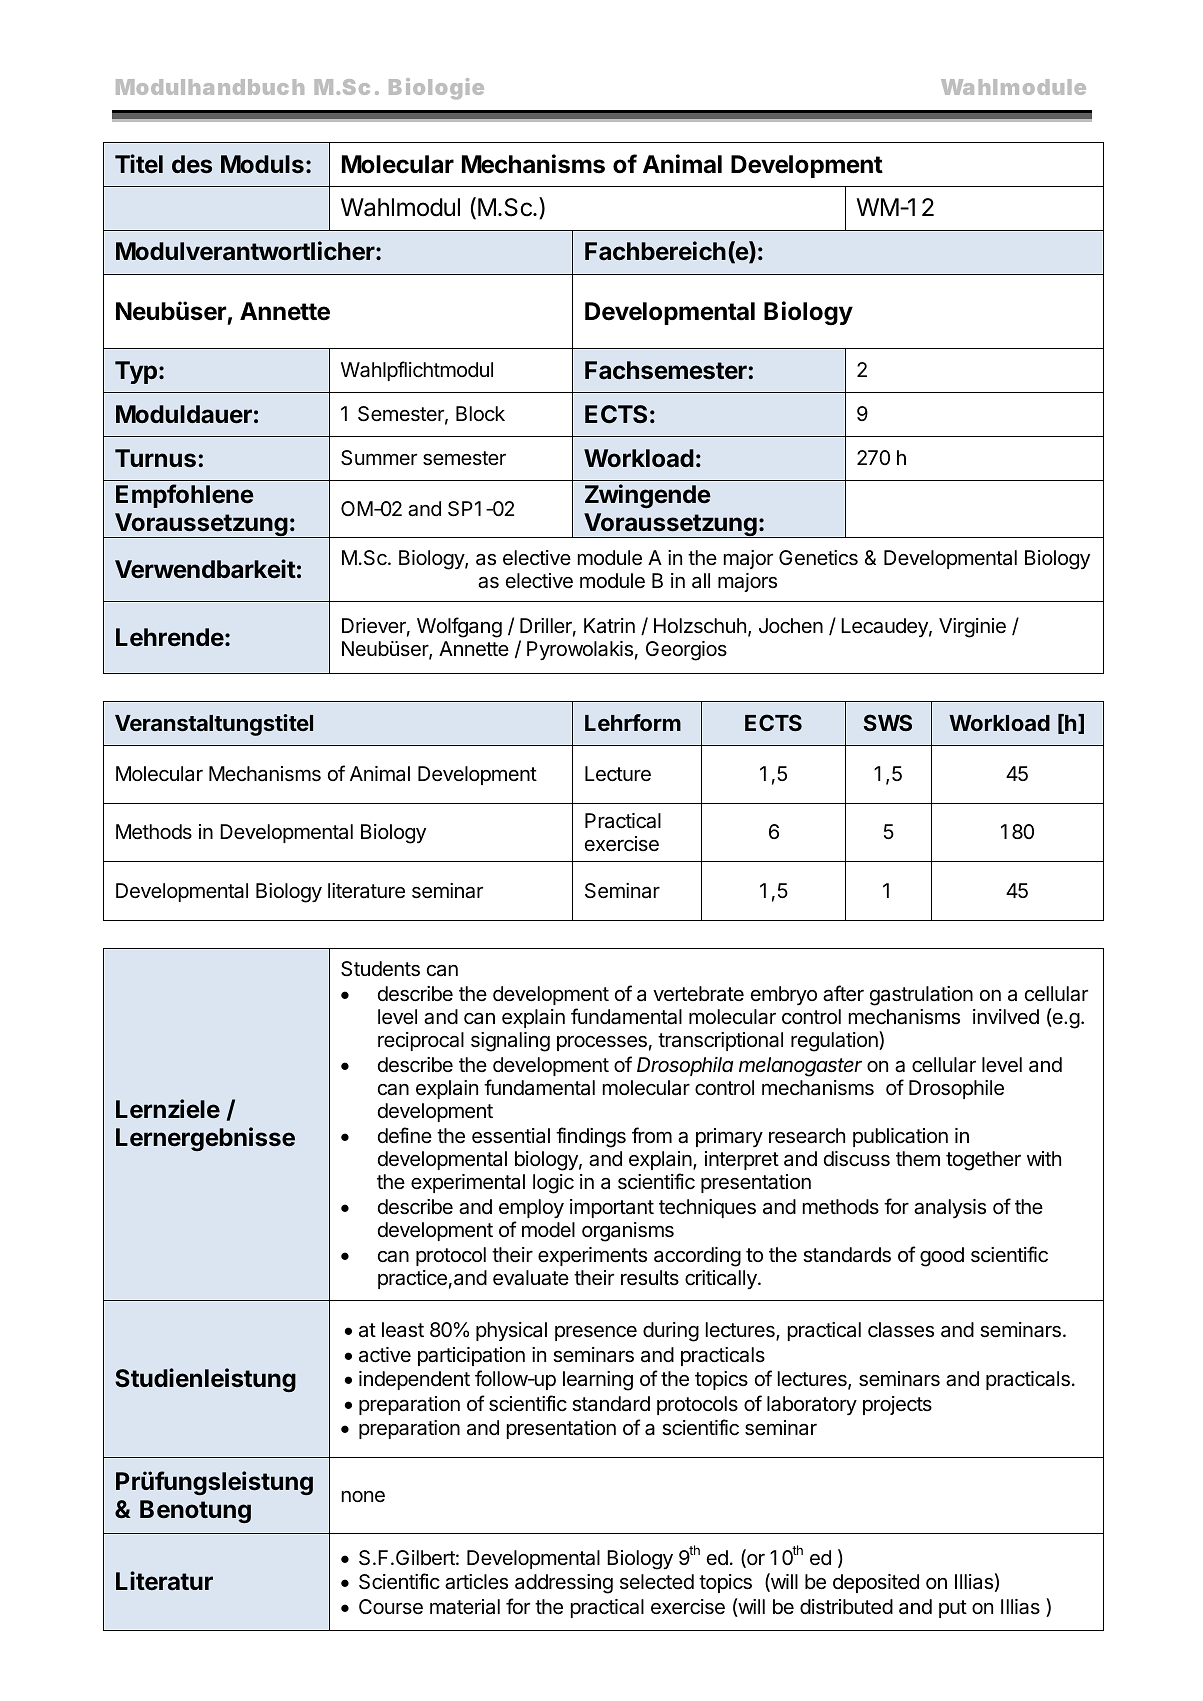 This page has width=1203, height=1701. What do you see at coordinates (480, 413) in the page?
I see `Block` at bounding box center [480, 413].
